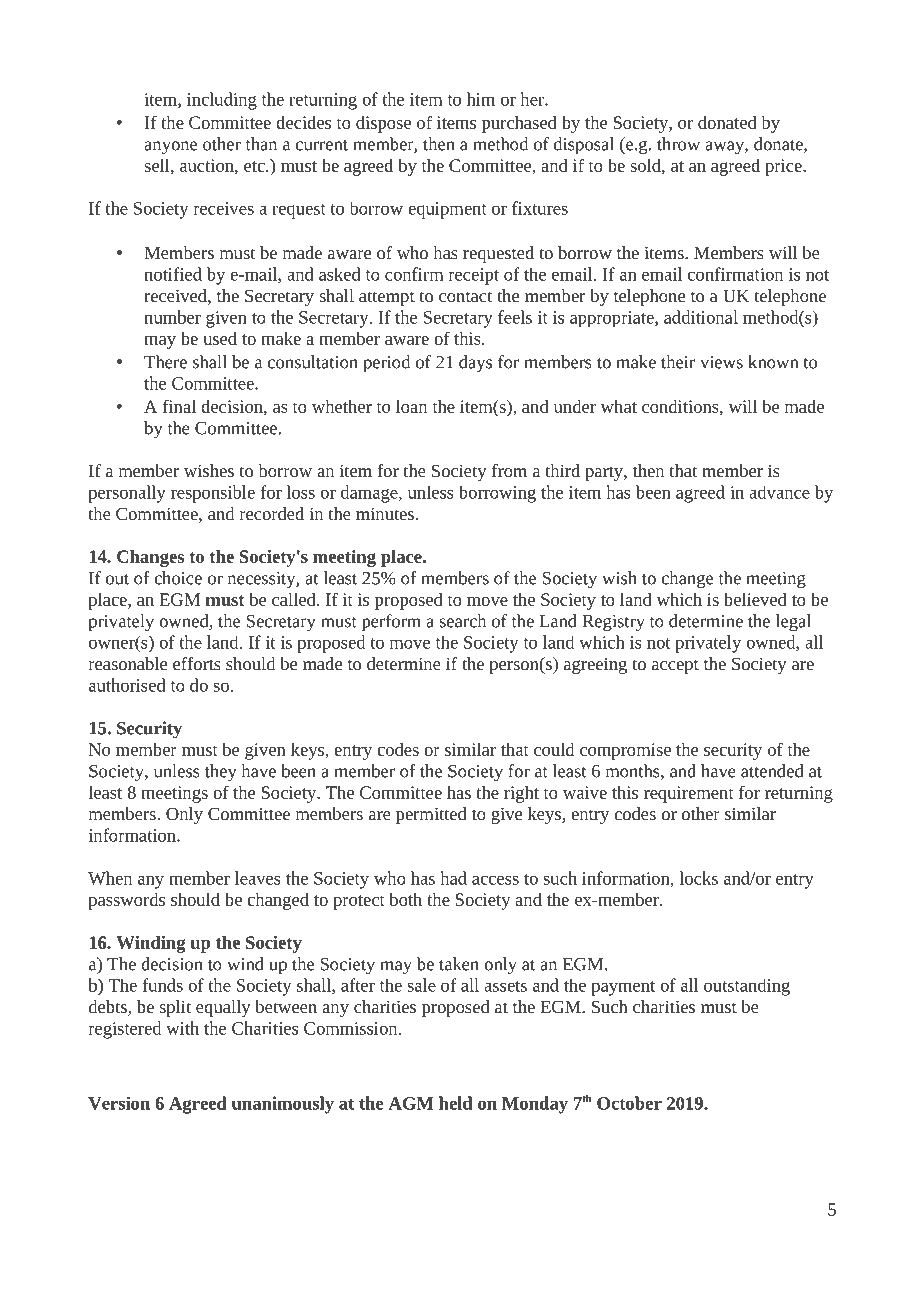 This image has width=924, height=1308. I want to click on believed, so click(755, 599).
